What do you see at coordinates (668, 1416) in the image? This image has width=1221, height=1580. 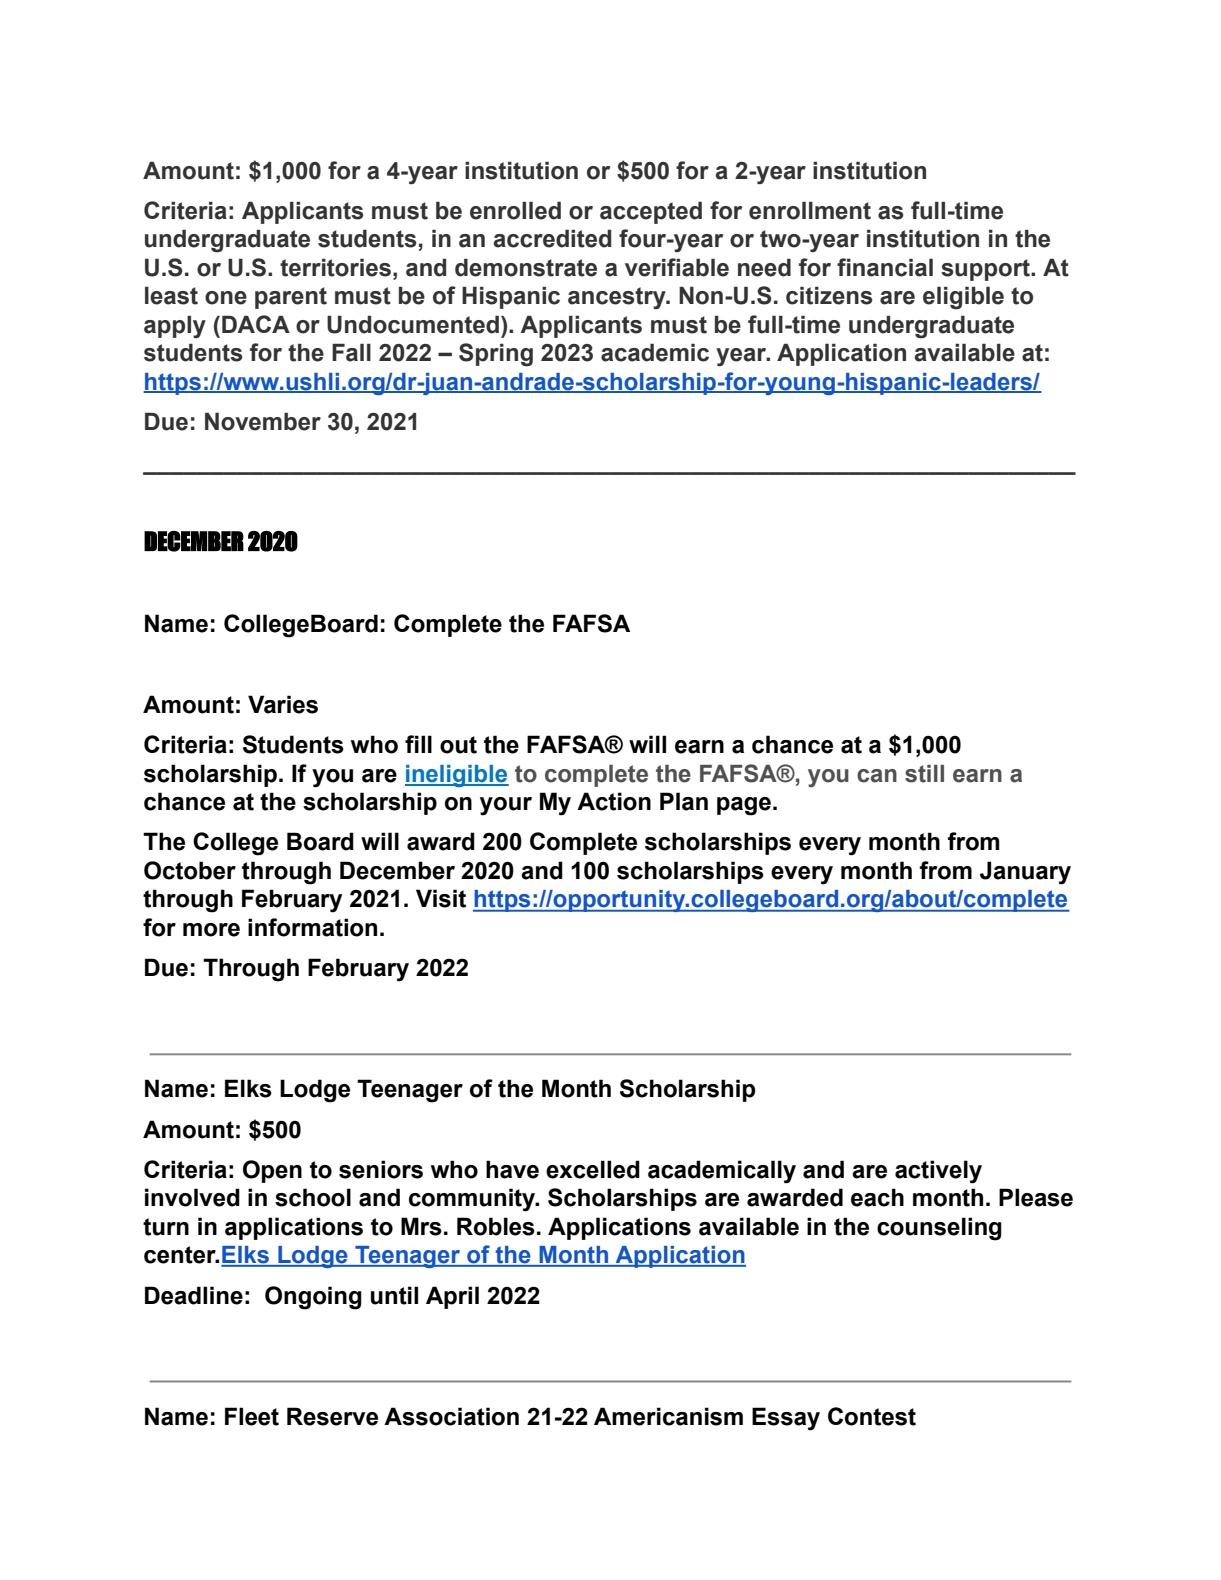 I see `Americanism` at bounding box center [668, 1416].
